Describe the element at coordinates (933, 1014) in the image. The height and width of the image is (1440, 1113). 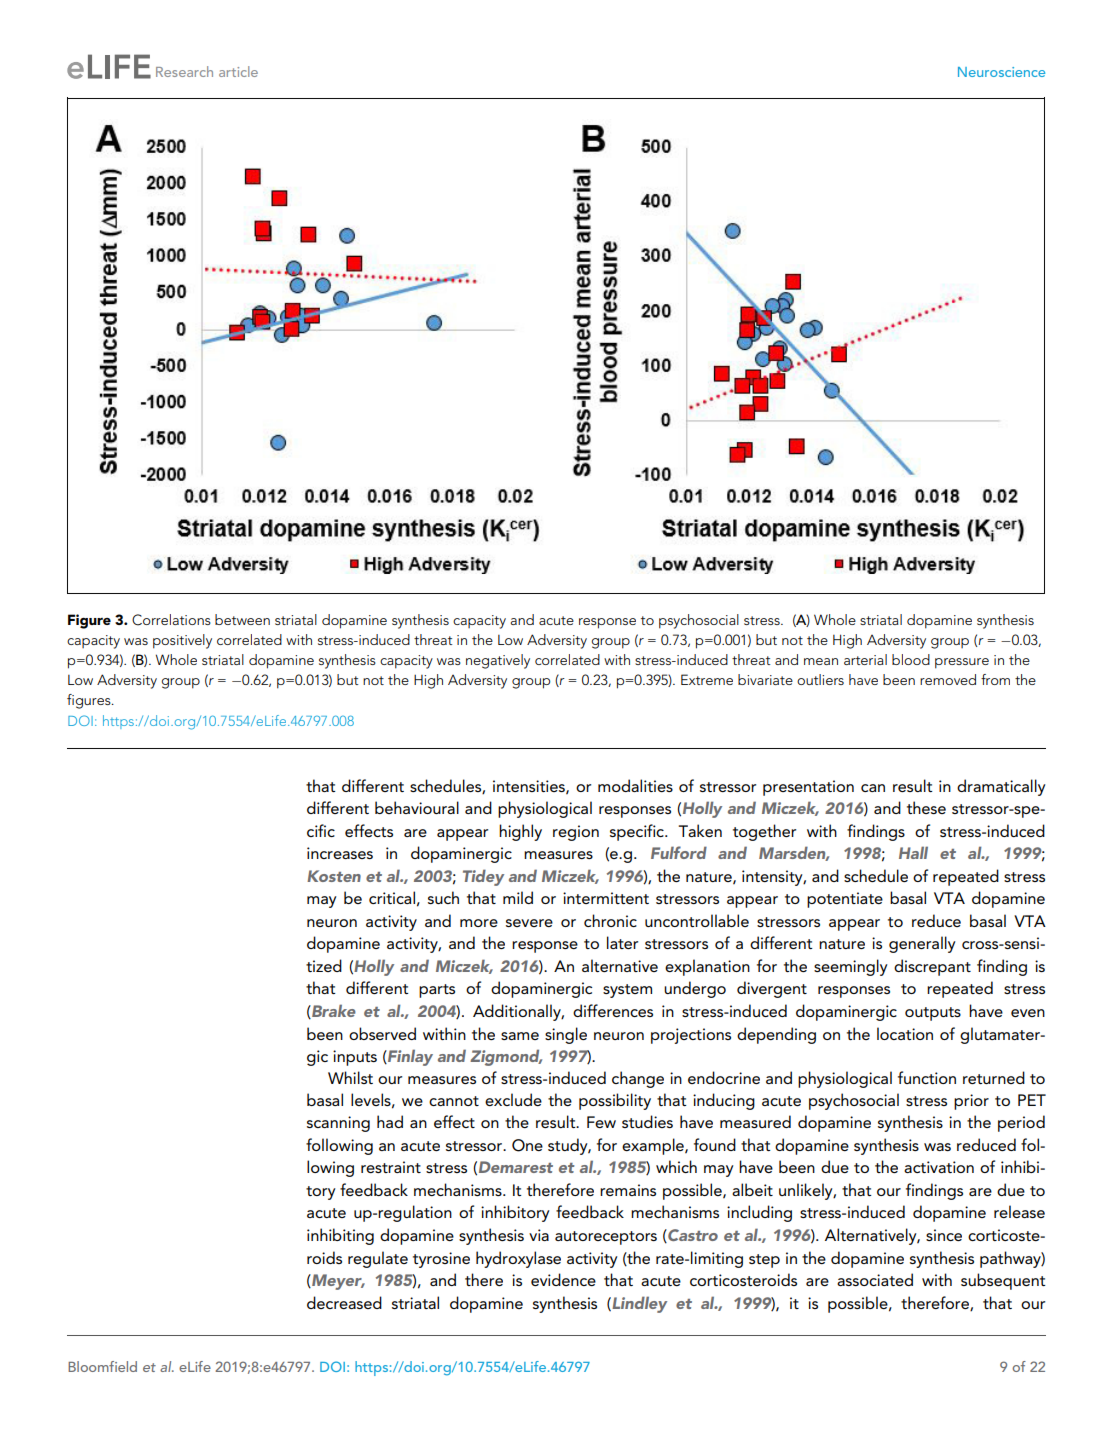
I see `outputs` at that location.
